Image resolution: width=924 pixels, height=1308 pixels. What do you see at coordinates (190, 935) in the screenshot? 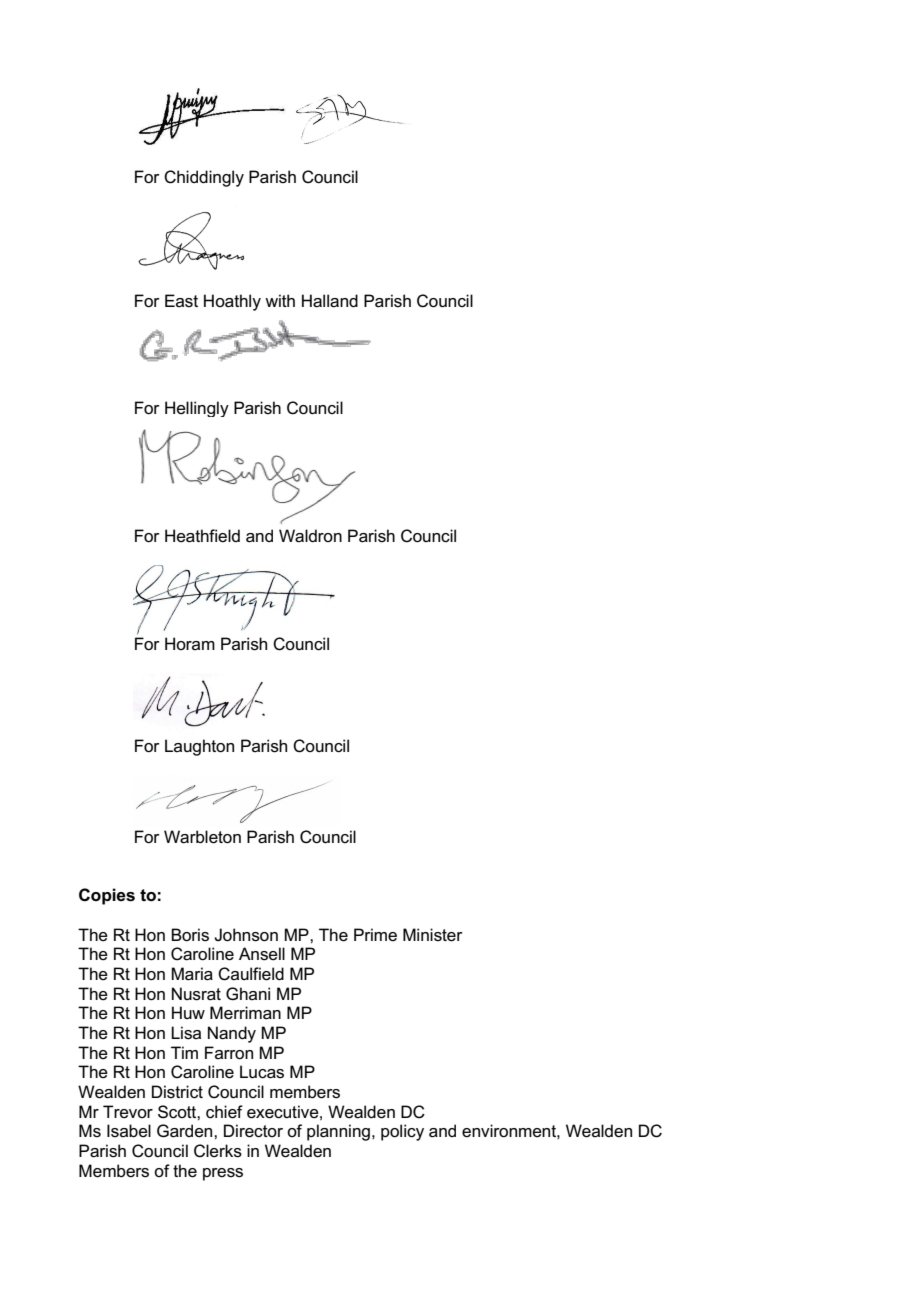
I see `Boris` at bounding box center [190, 935].
